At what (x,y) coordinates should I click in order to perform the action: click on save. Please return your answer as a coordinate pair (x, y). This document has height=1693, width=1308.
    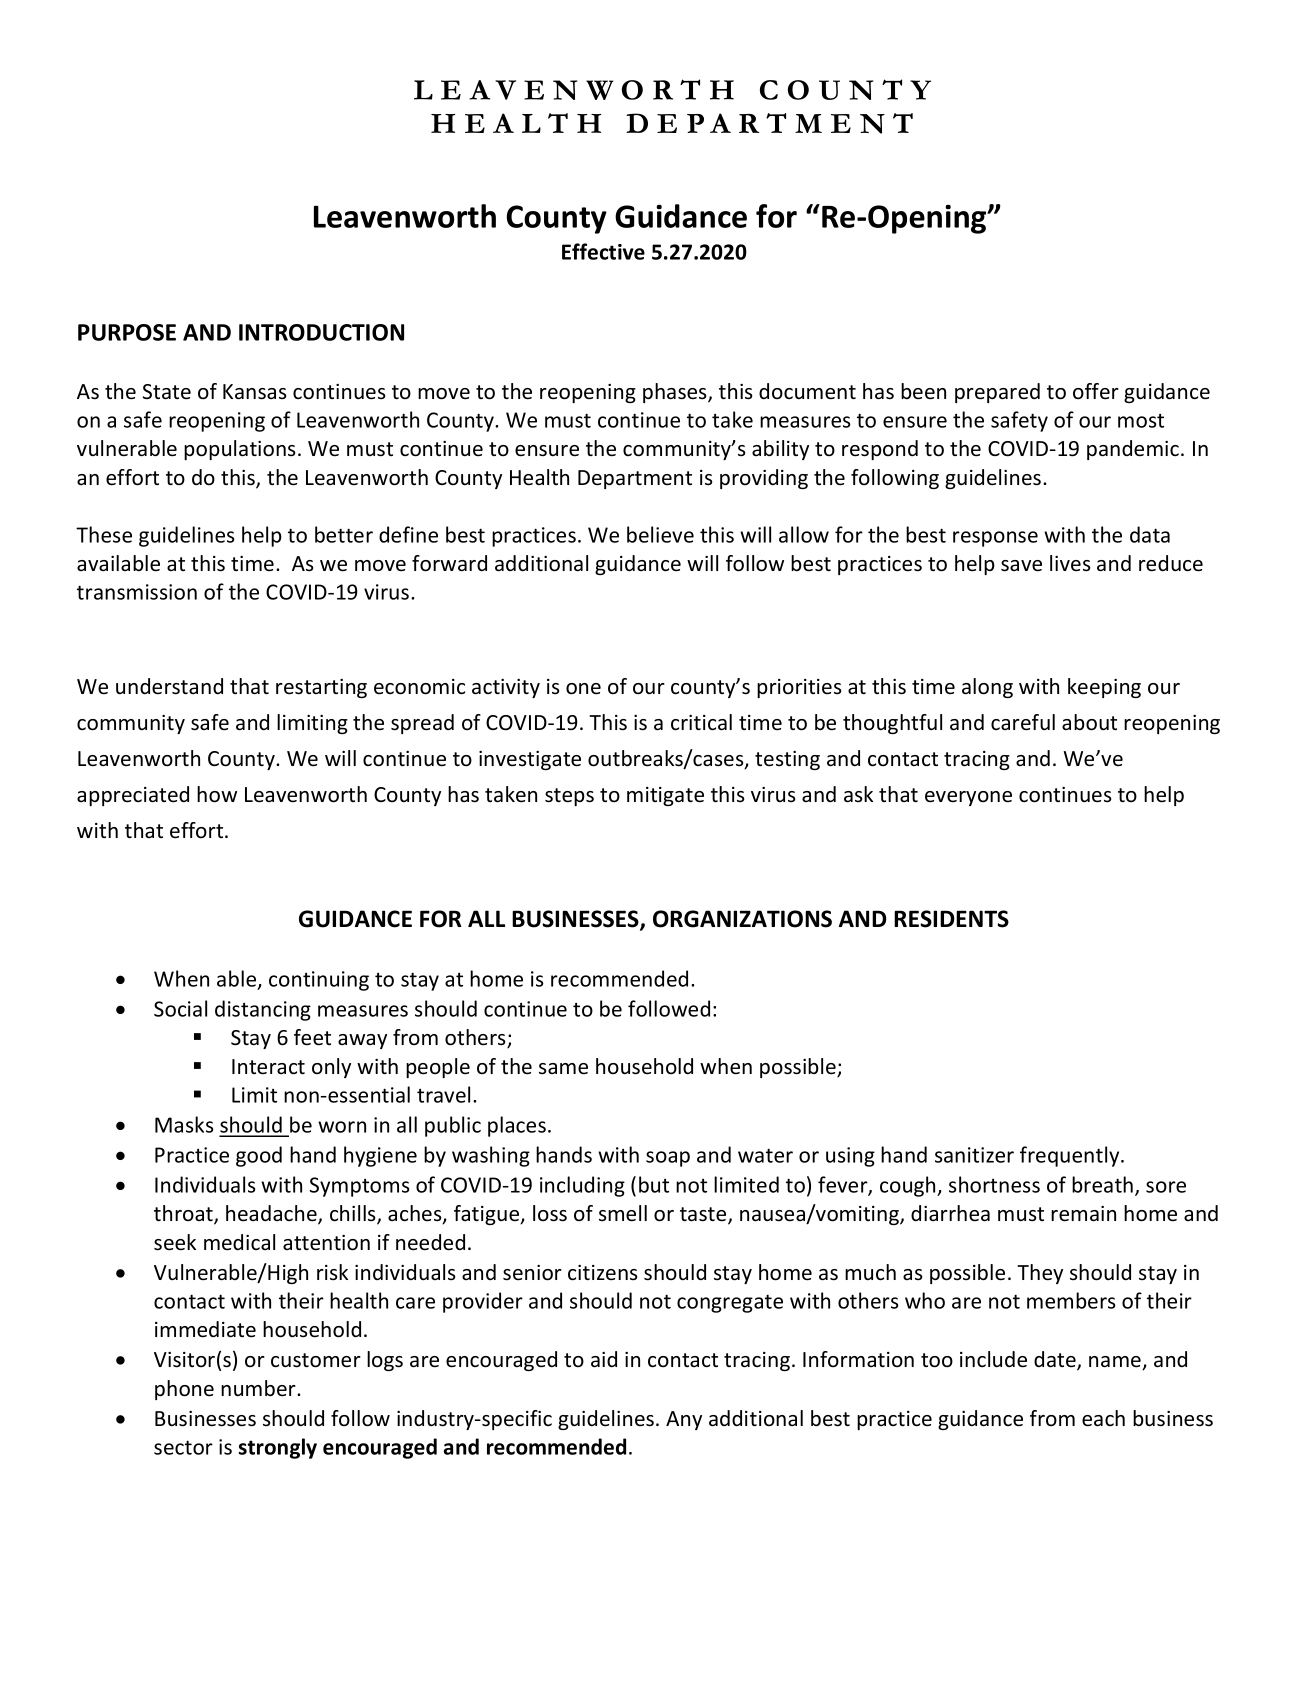
    Looking at the image, I should click on (1021, 566).
